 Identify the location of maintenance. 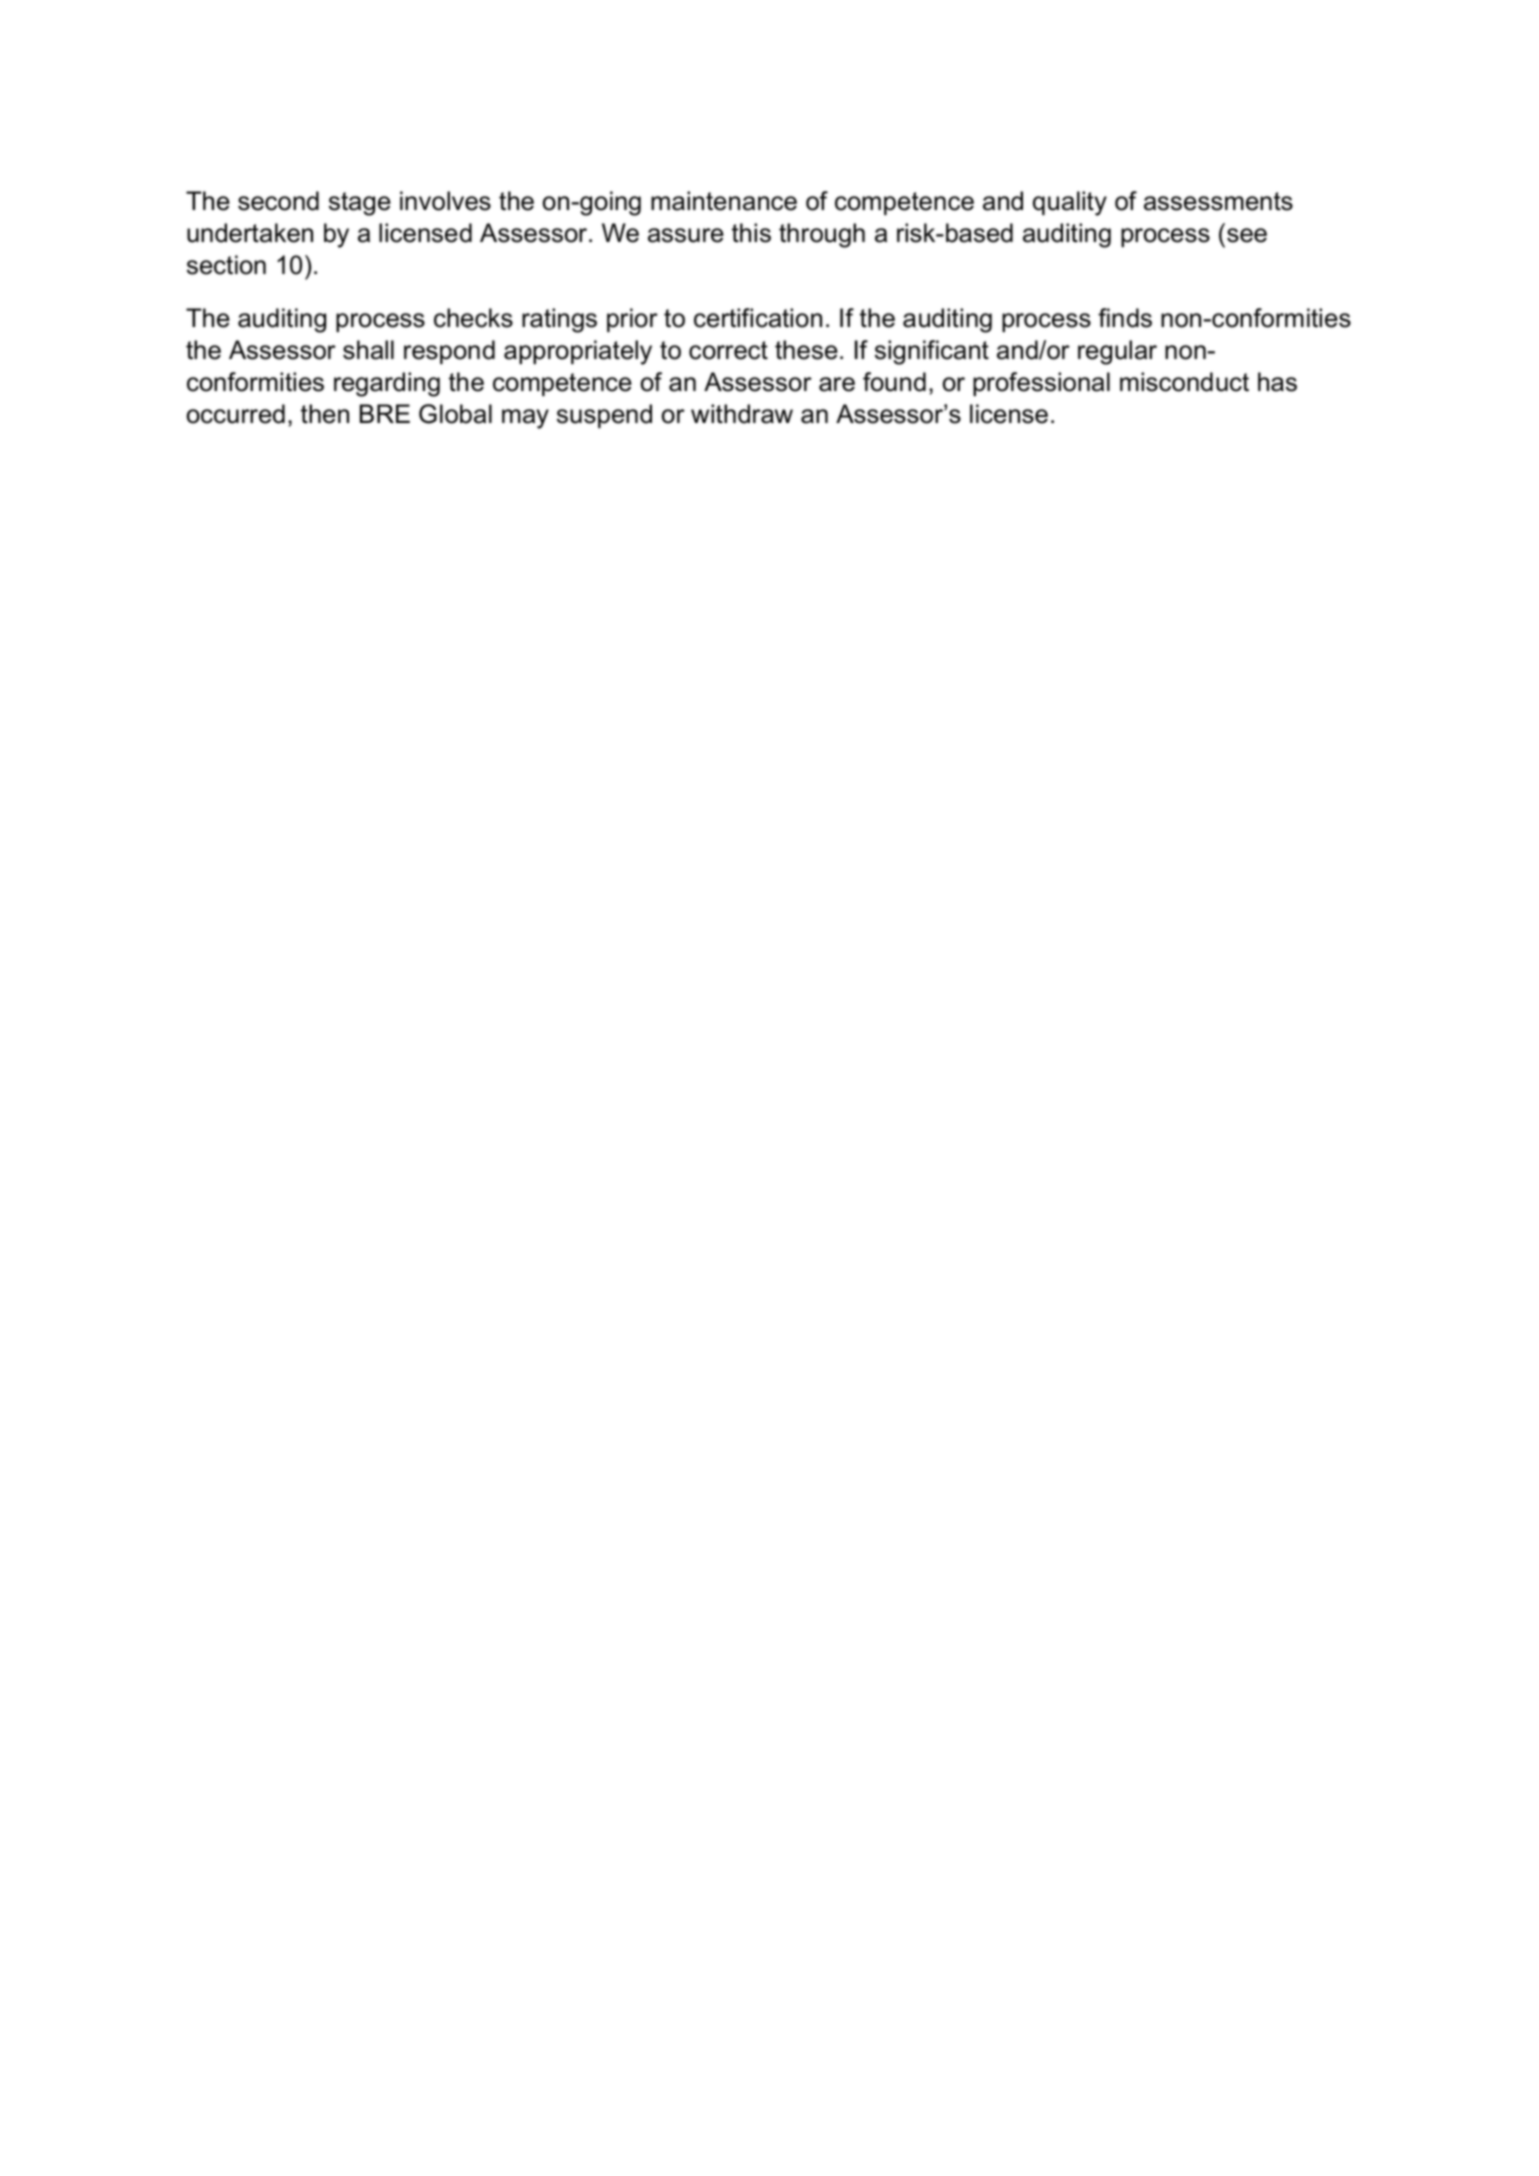
(724, 201).
